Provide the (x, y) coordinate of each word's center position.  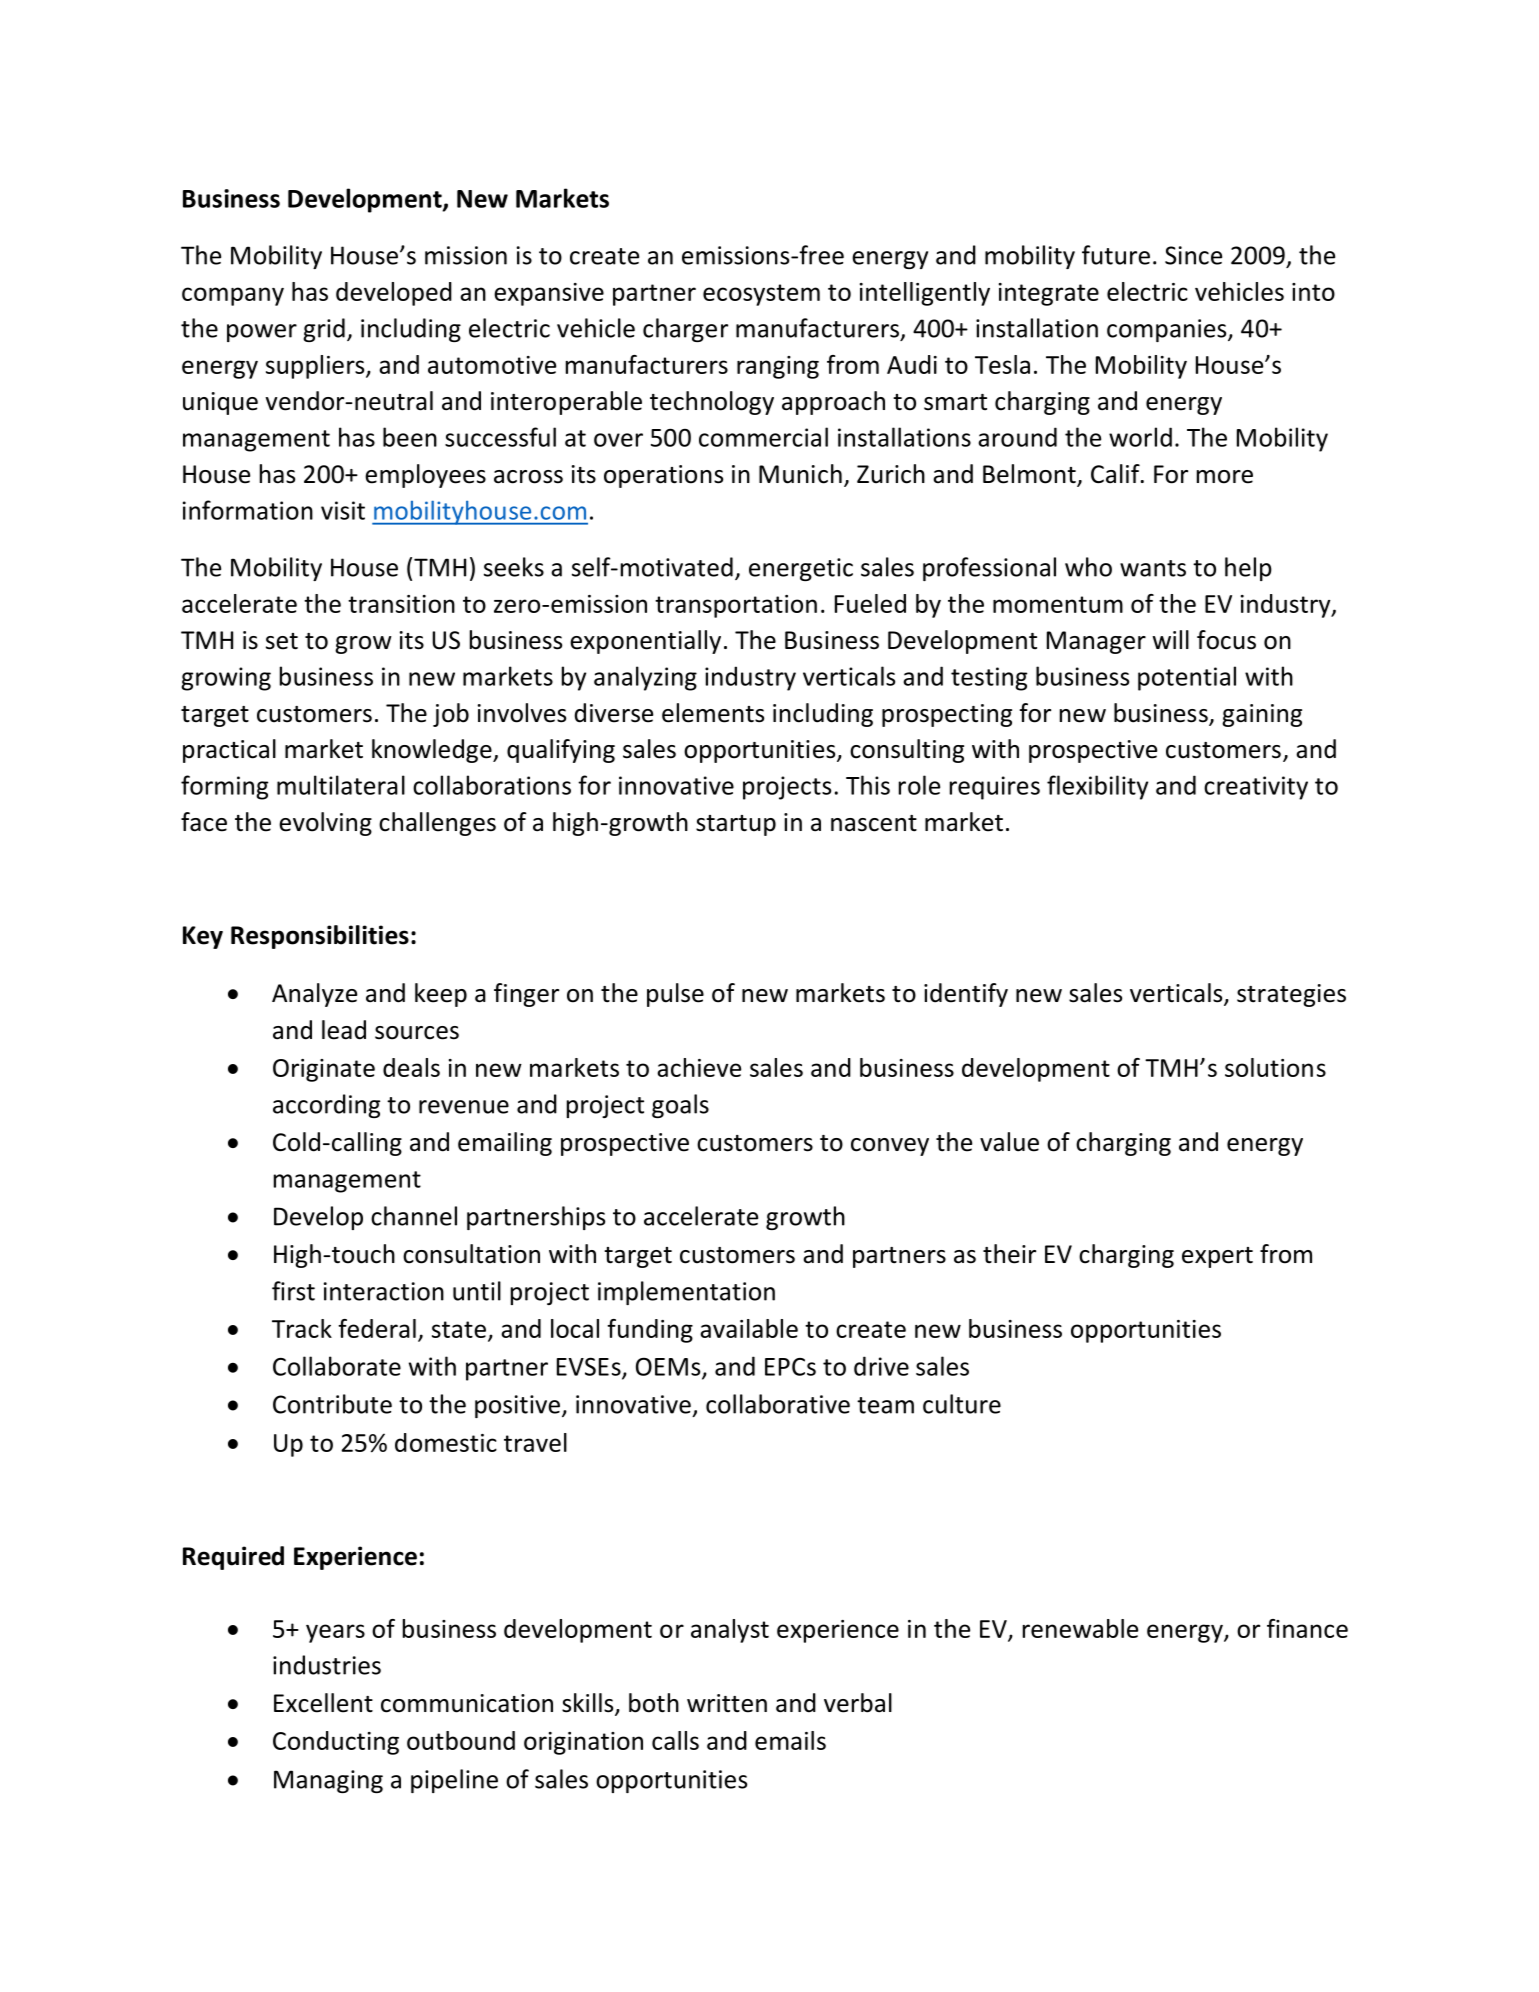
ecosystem (761, 295)
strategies (1291, 995)
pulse (675, 995)
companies (1168, 330)
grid (324, 330)
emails (790, 1740)
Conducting (336, 1743)
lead (344, 1030)
